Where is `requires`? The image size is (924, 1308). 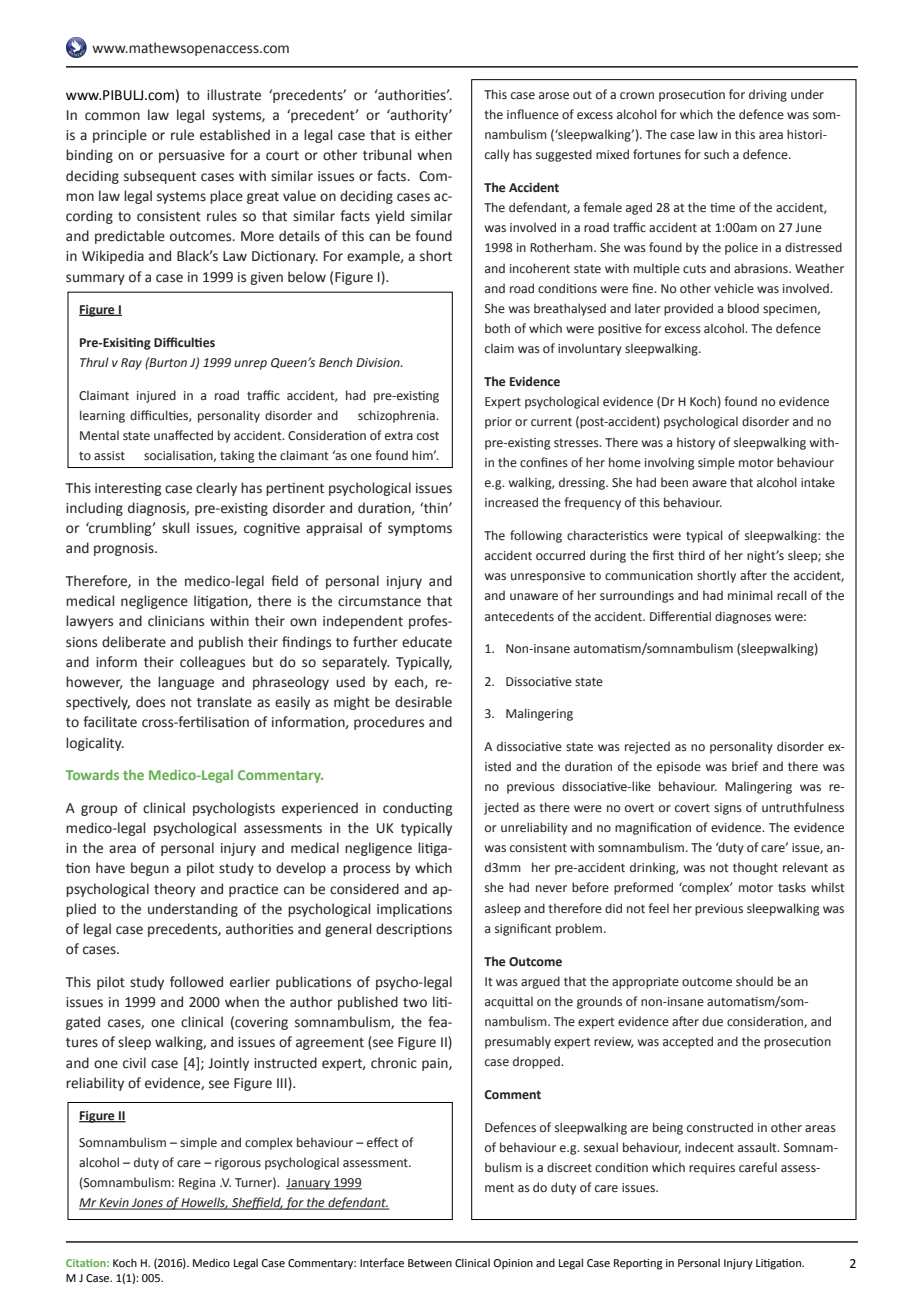
requires is located at coordinates (712, 1169).
